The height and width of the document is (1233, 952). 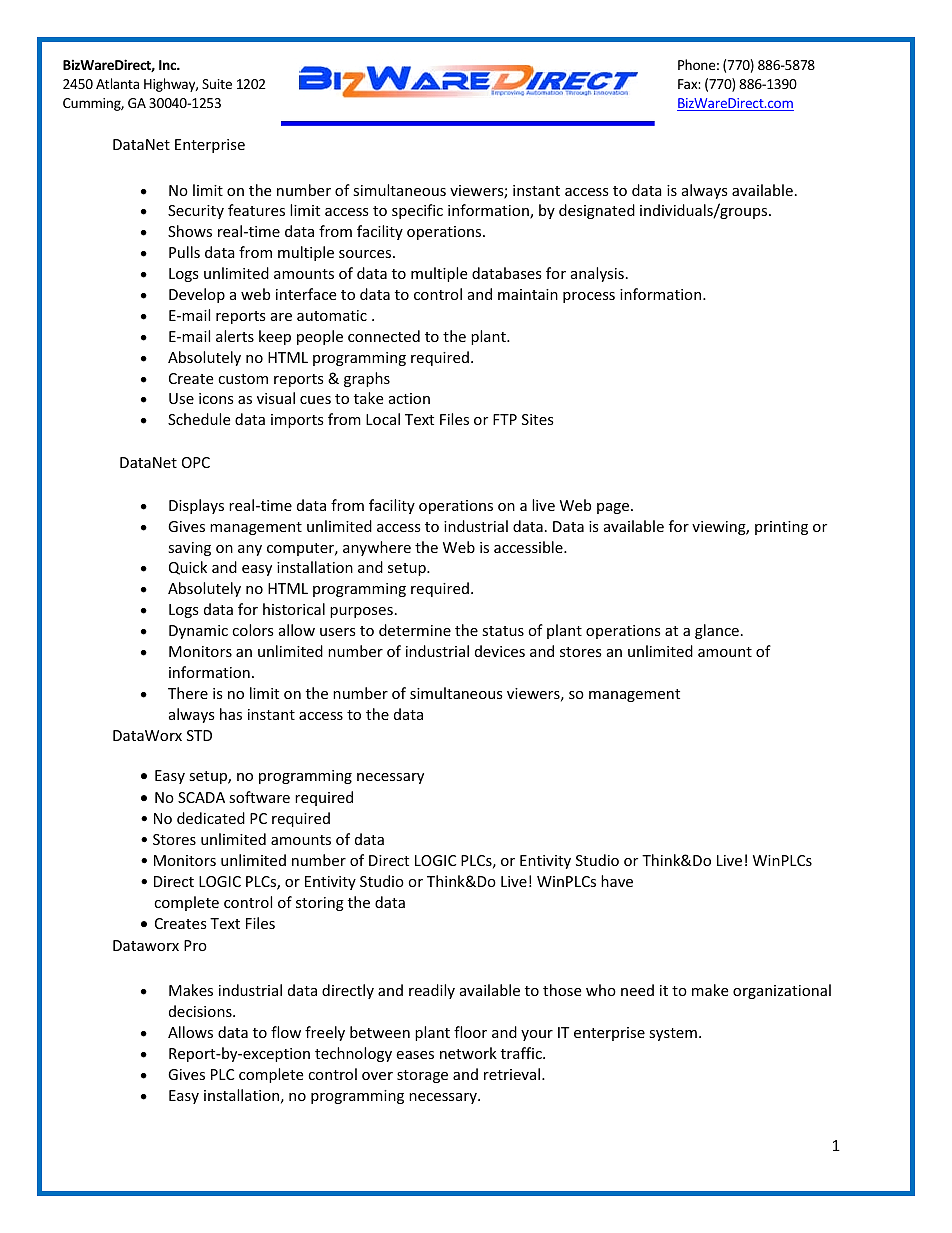 I want to click on network, so click(x=468, y=1053).
